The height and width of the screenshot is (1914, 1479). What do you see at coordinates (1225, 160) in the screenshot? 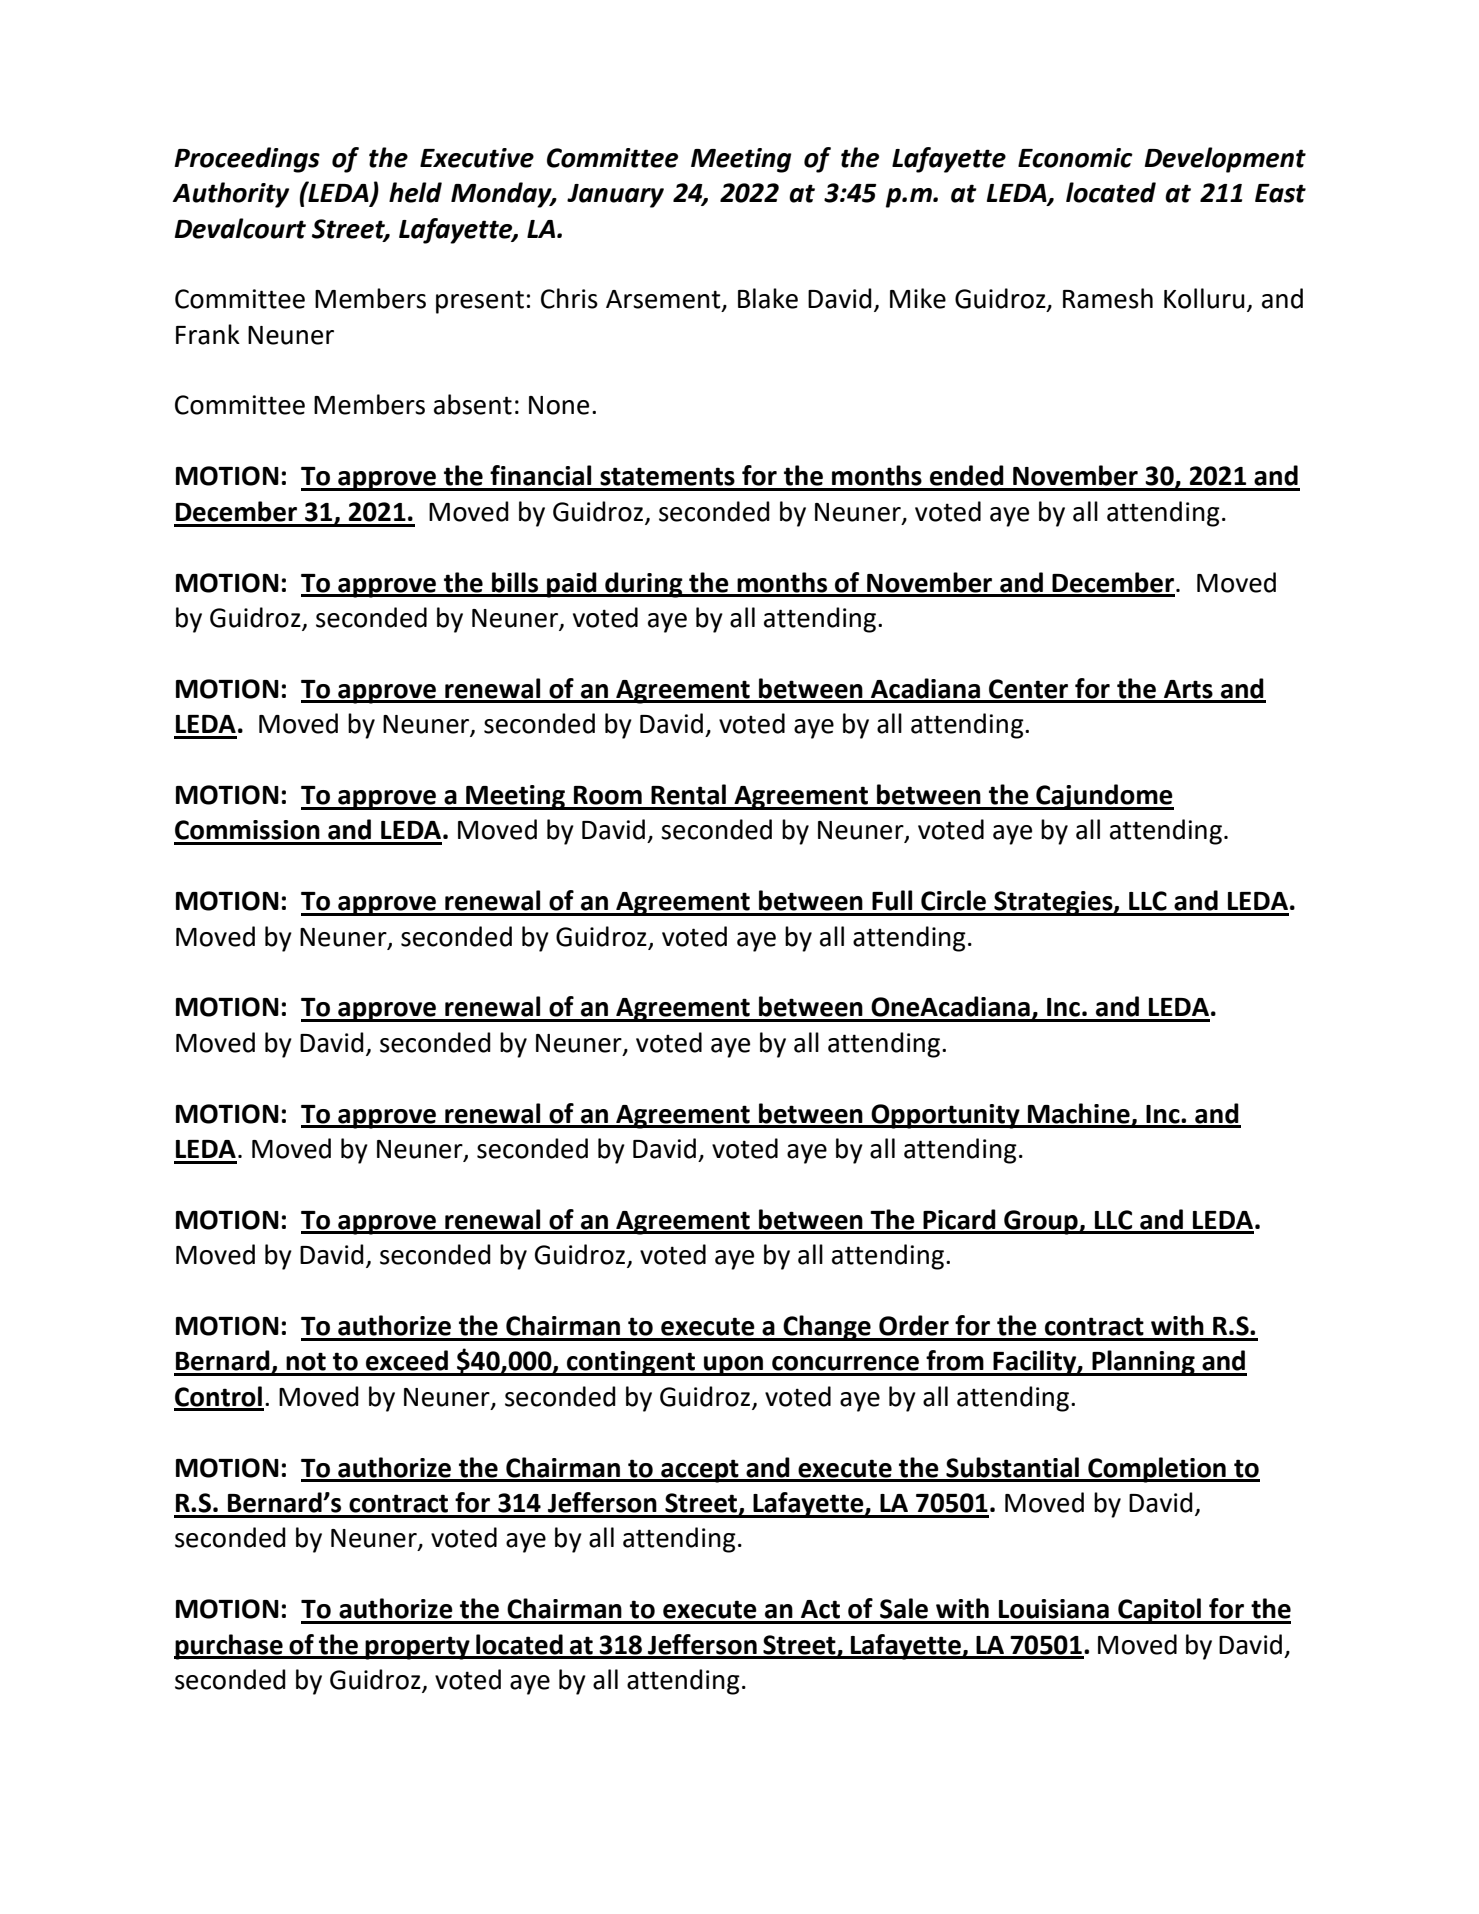
I see `Development` at bounding box center [1225, 160].
